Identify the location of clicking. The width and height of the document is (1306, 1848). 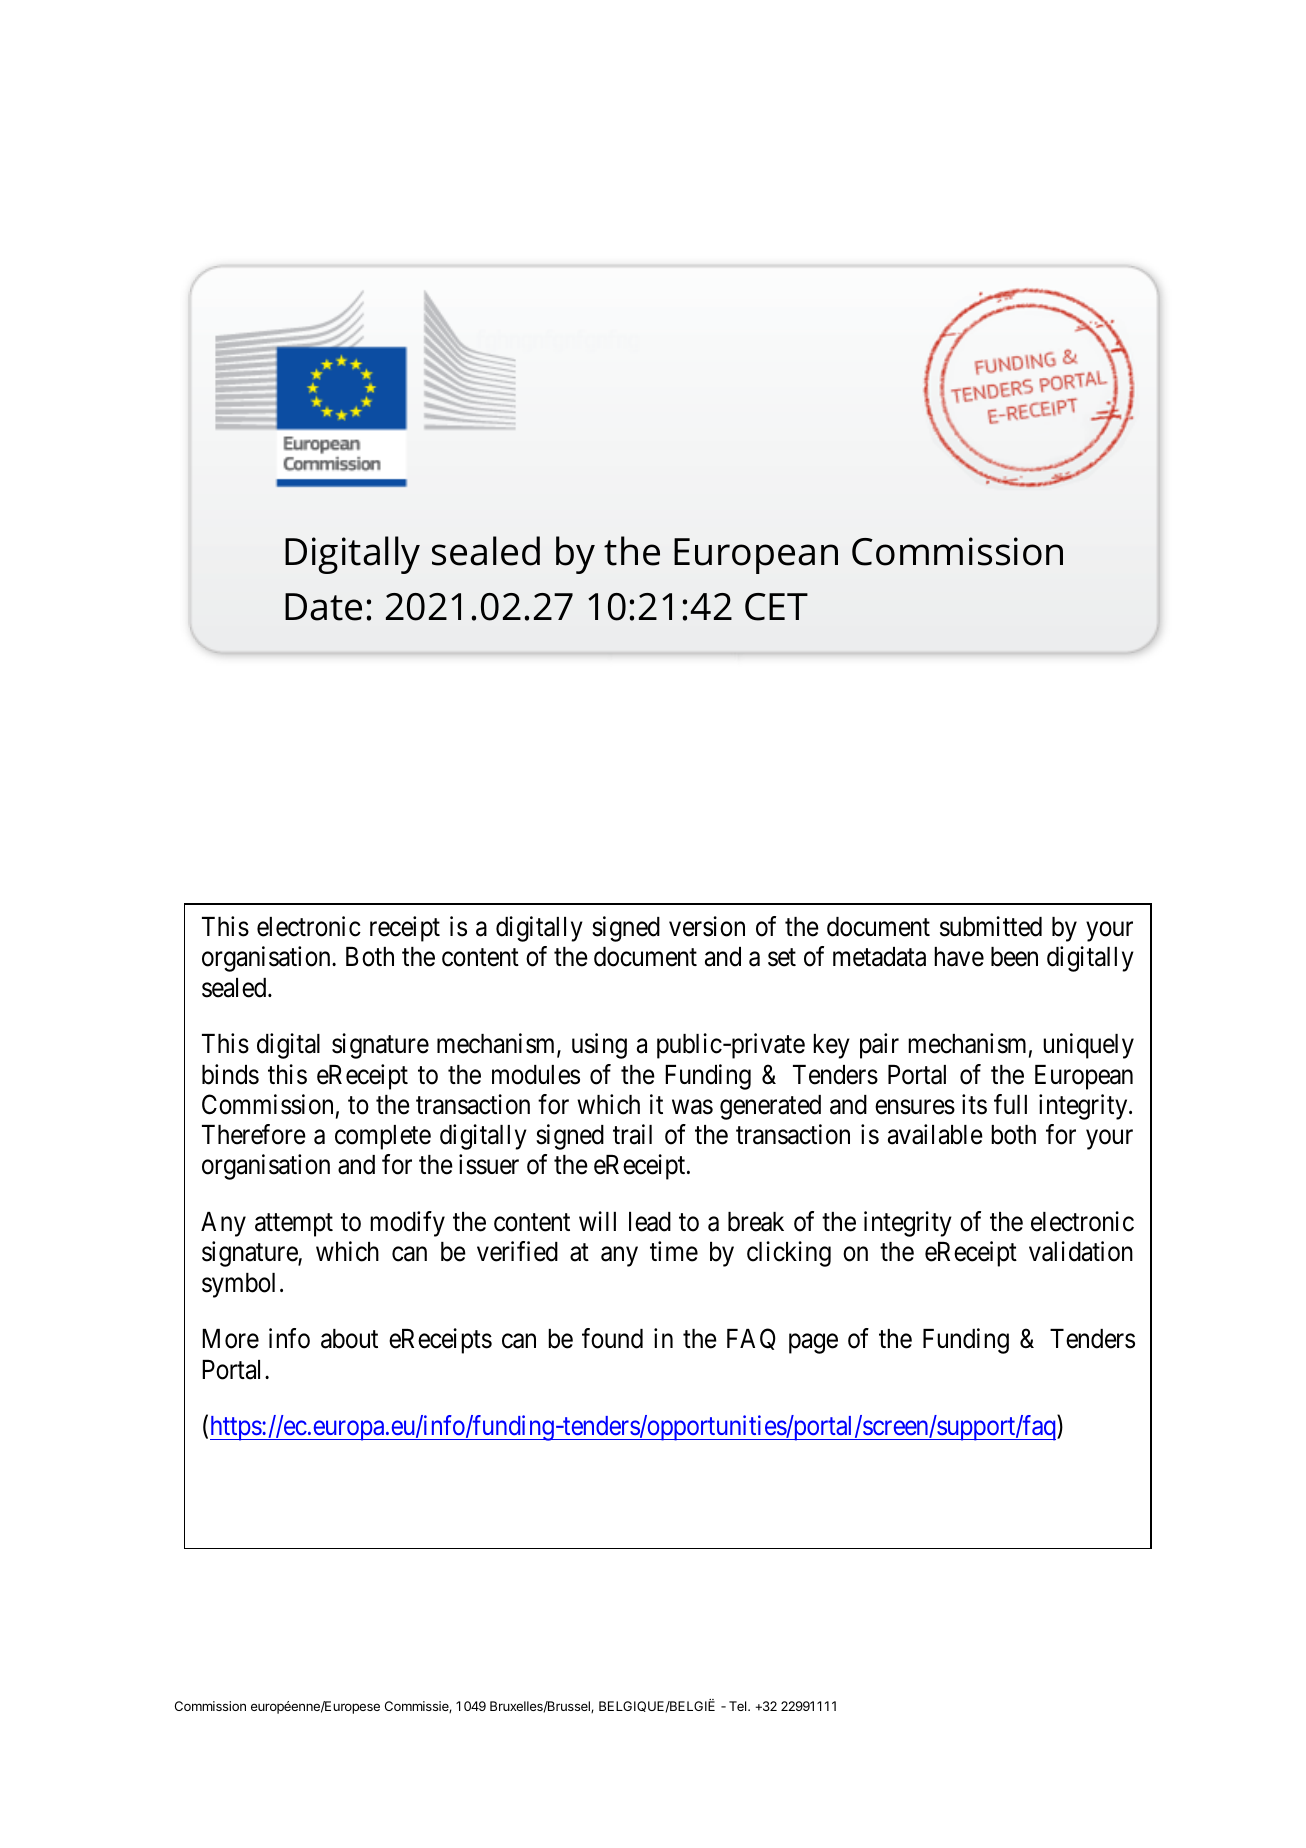
(789, 1254).
